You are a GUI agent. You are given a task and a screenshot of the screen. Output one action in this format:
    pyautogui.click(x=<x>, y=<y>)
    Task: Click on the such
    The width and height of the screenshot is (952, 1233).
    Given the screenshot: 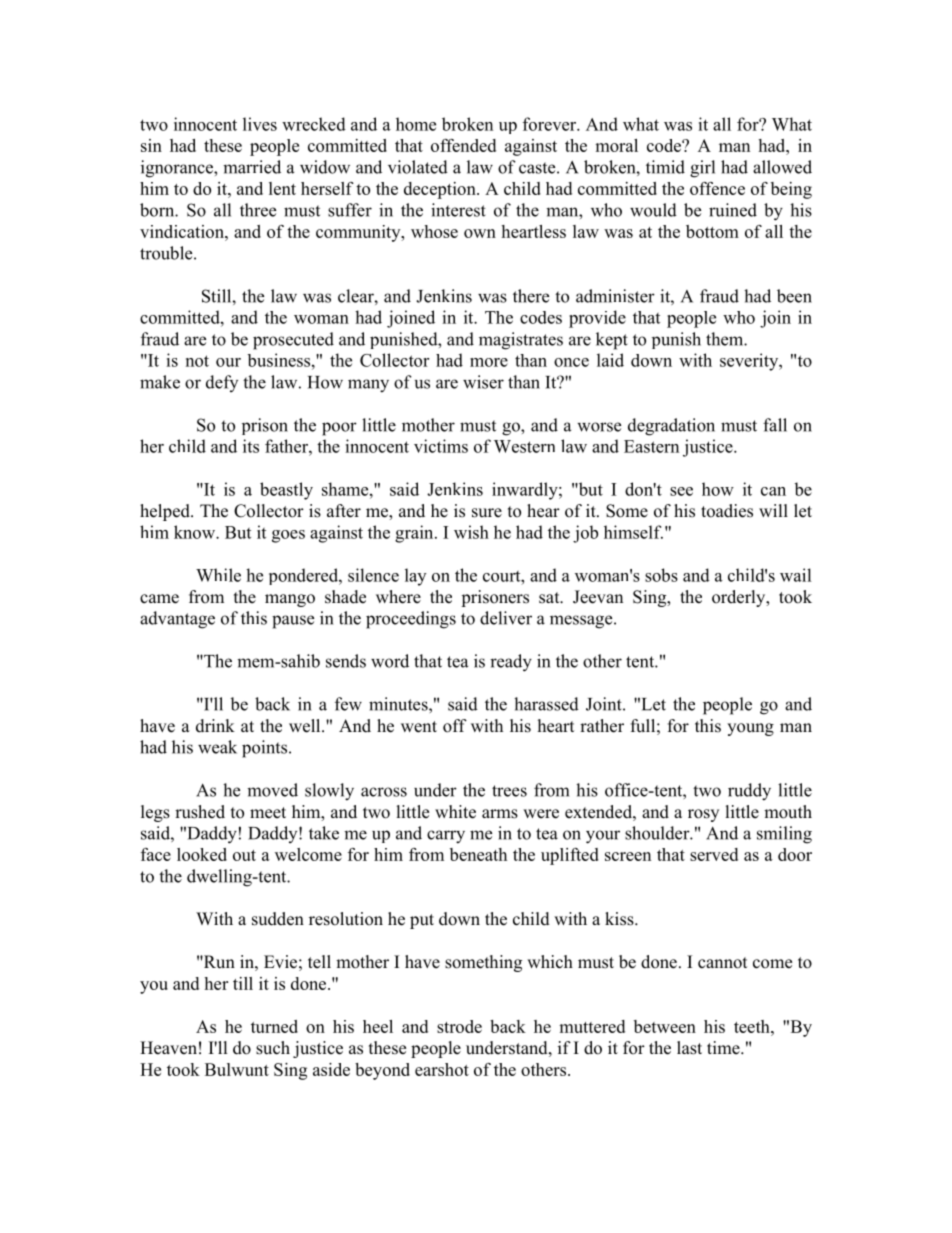 What is the action you would take?
    pyautogui.click(x=273, y=1048)
